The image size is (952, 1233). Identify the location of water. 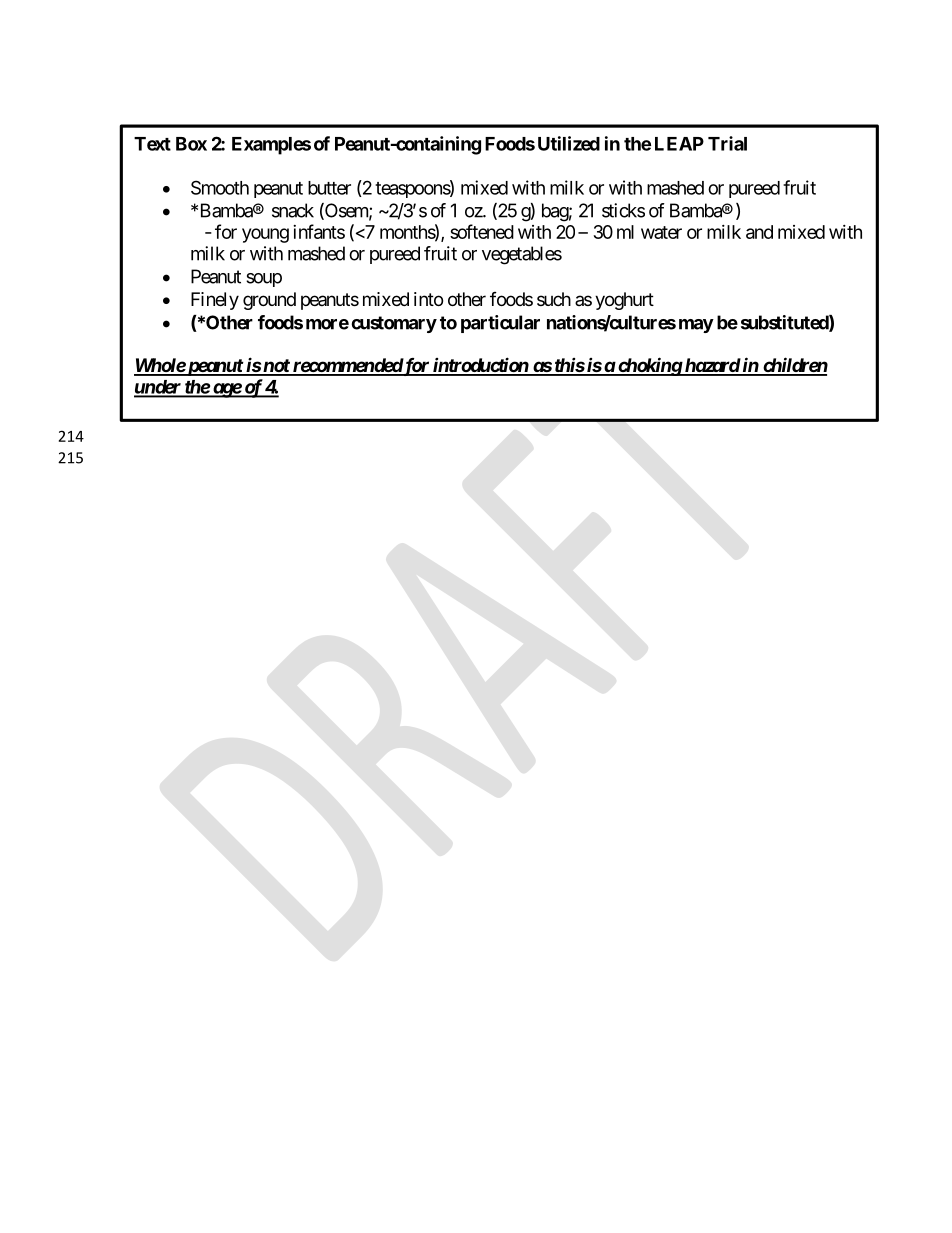
(661, 232).
